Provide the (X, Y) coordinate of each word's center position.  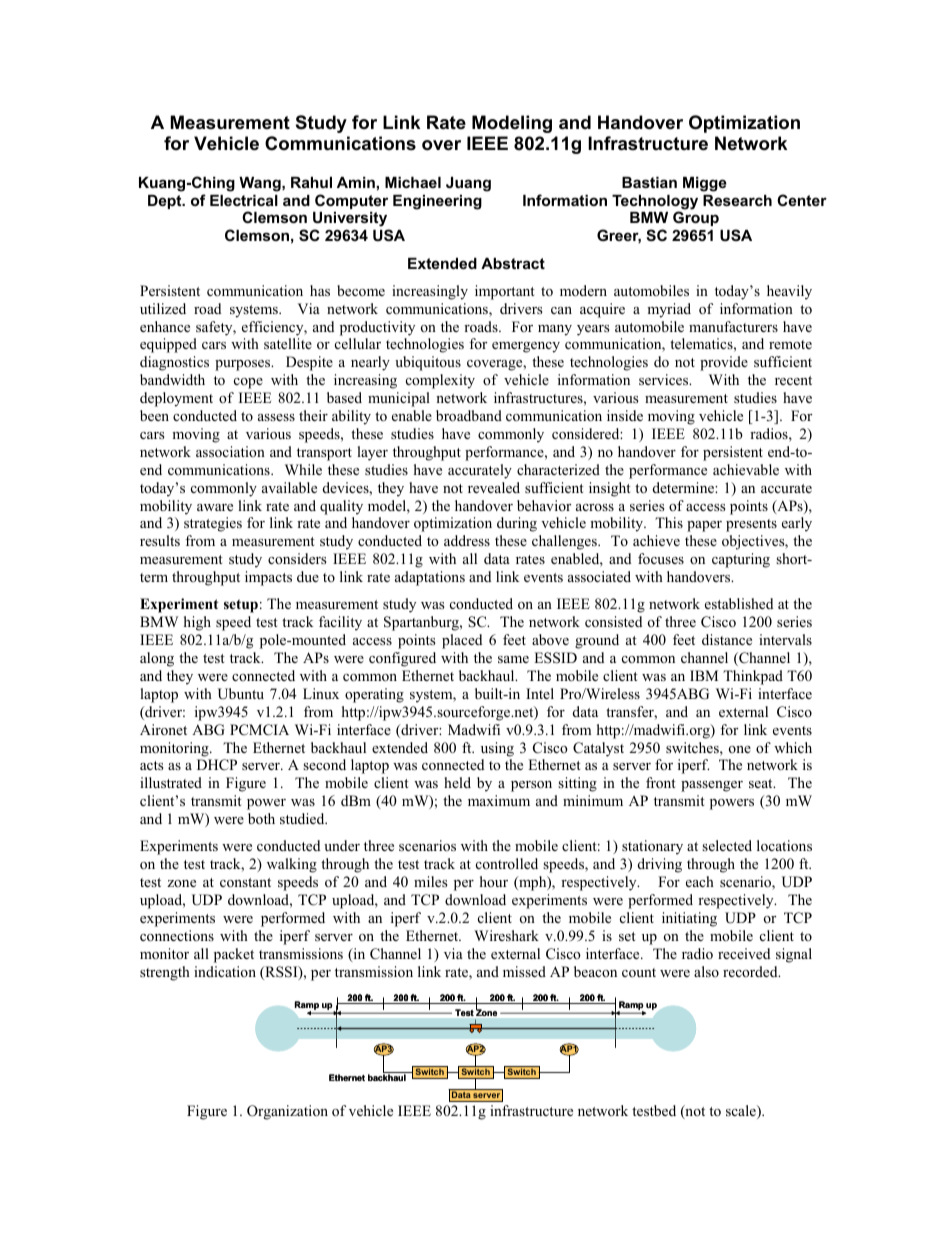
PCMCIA (259, 730)
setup (241, 606)
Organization (287, 1112)
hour (494, 881)
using (497, 749)
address (467, 540)
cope (248, 383)
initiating (689, 919)
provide (724, 363)
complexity (440, 381)
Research (737, 200)
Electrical (244, 200)
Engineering (437, 202)
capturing (741, 560)
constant (245, 882)
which (793, 747)
